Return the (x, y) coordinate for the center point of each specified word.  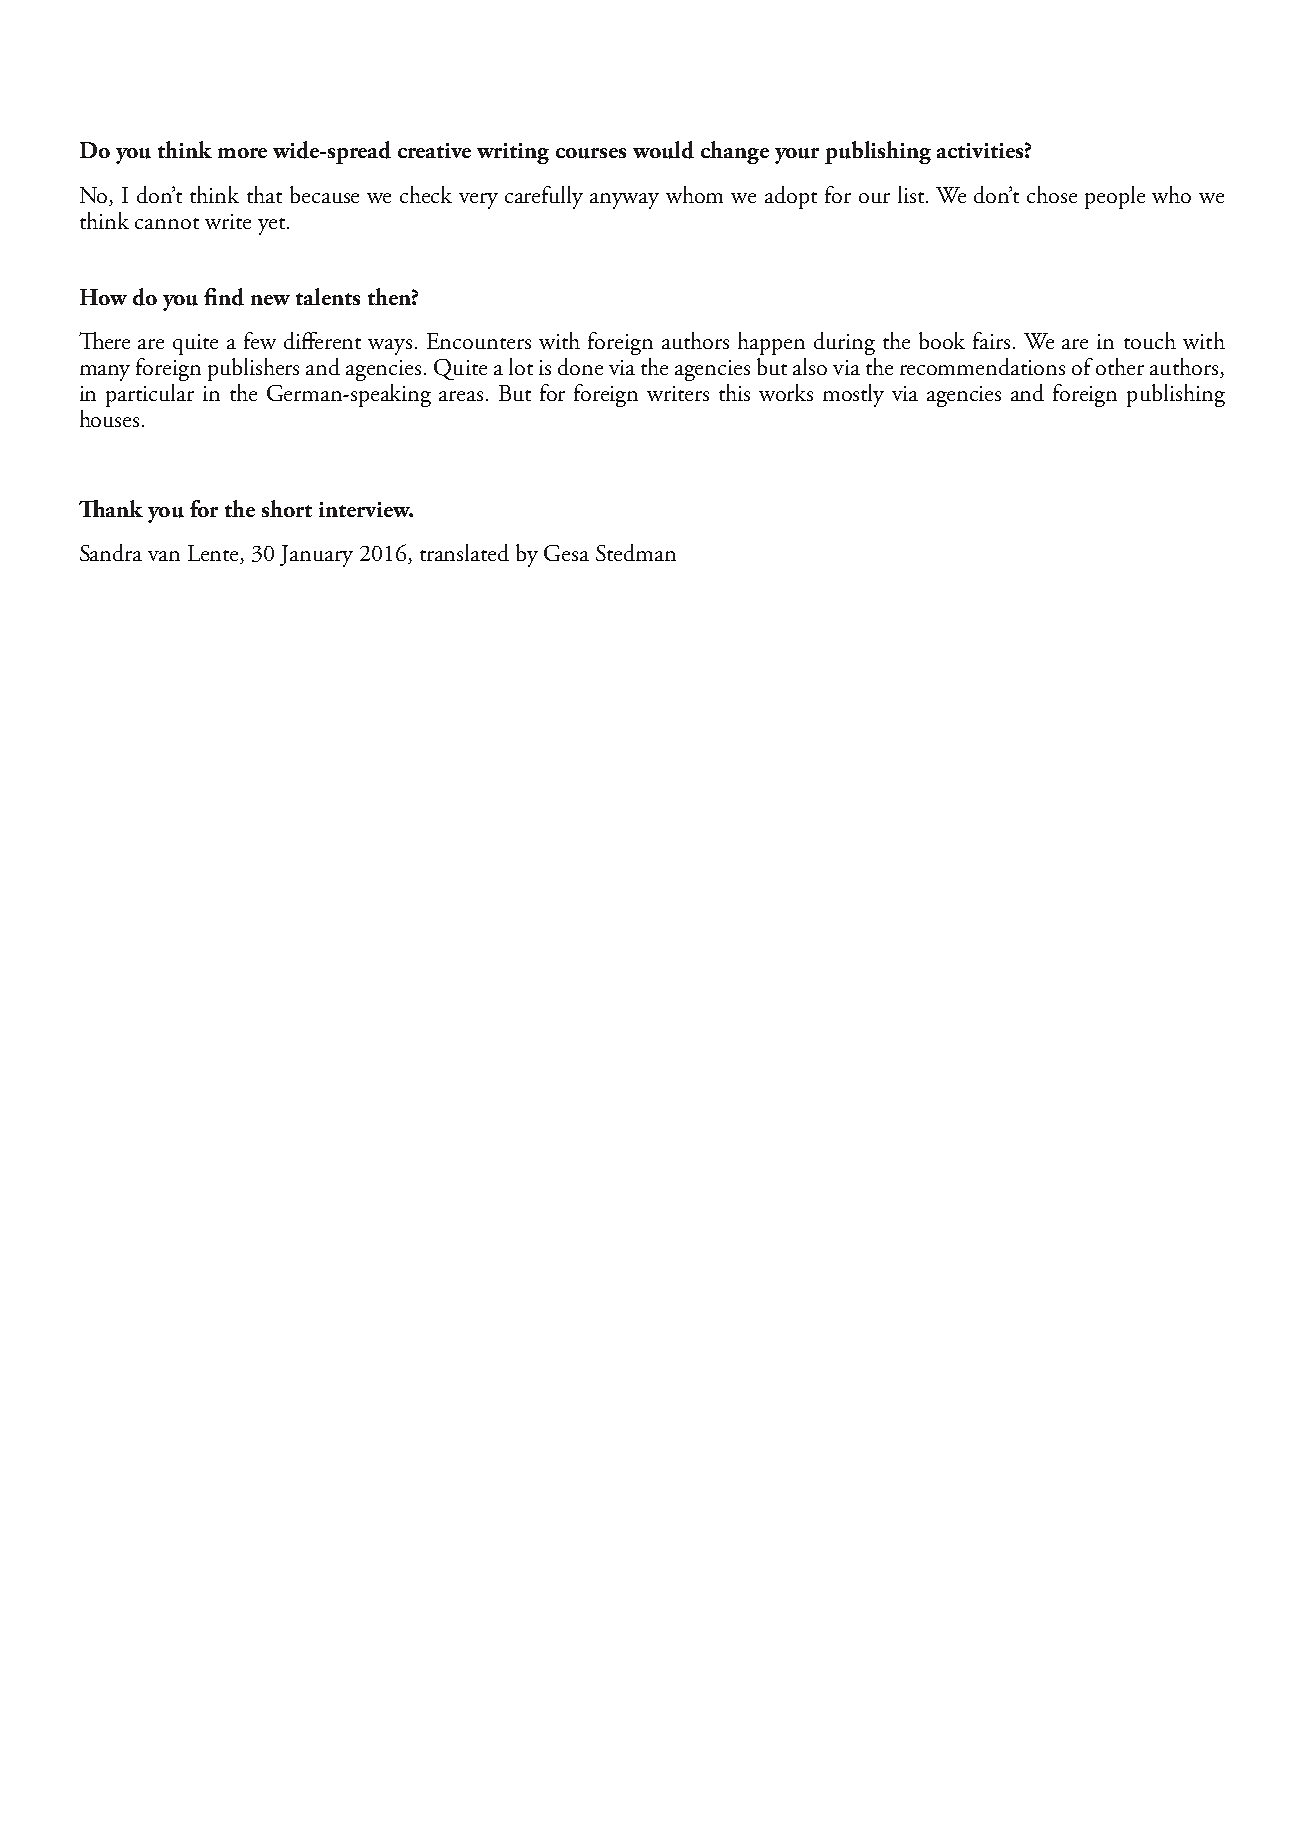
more (242, 153)
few (260, 340)
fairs (993, 340)
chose (1052, 194)
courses (591, 153)
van (164, 556)
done (580, 366)
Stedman (636, 552)
